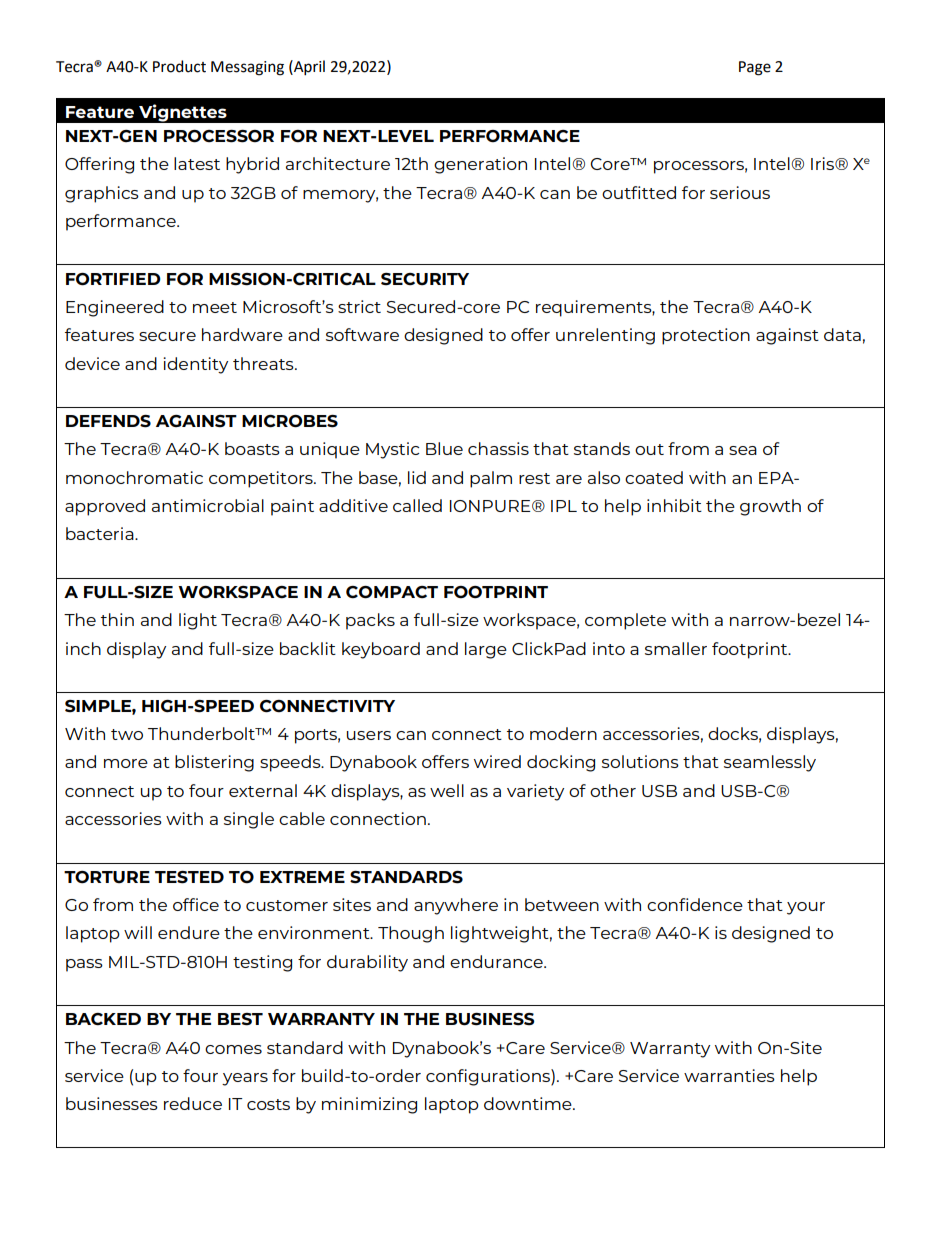 This image has width=952, height=1233. Describe the element at coordinates (193, 1103) in the image. I see `reduce` at that location.
